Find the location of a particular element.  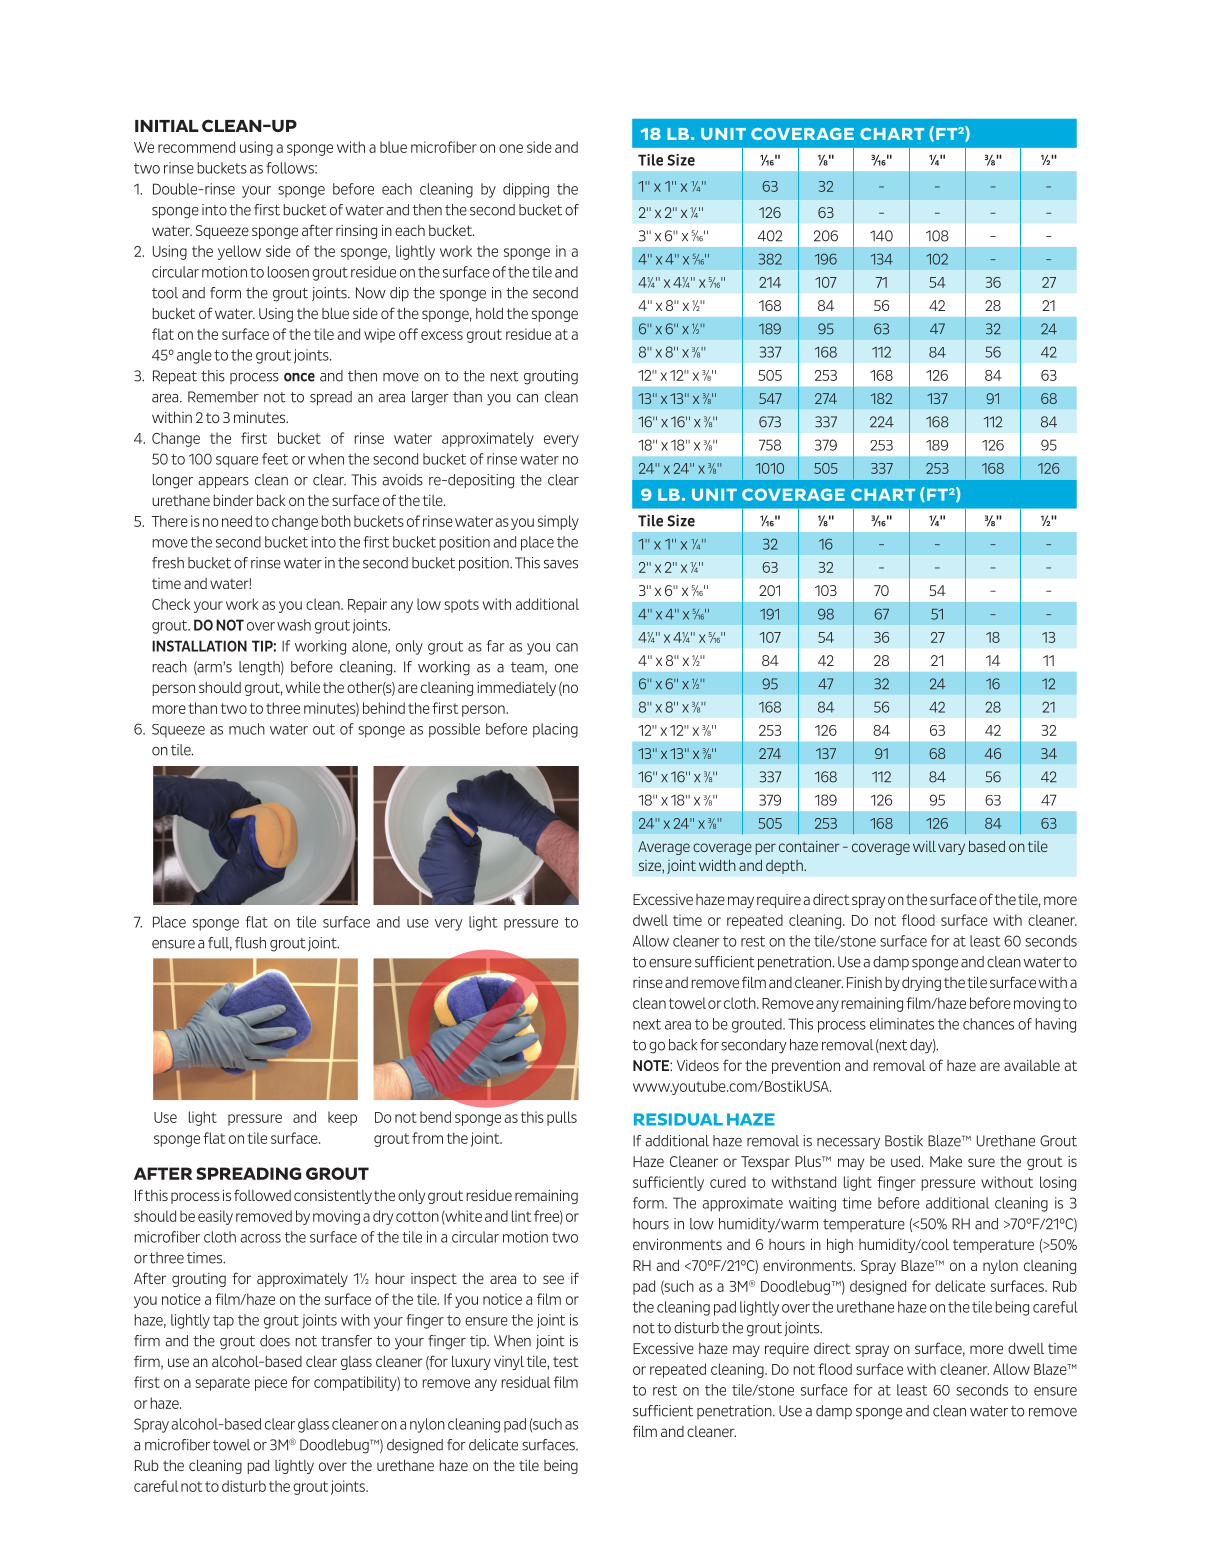

chances is located at coordinates (988, 1024).
